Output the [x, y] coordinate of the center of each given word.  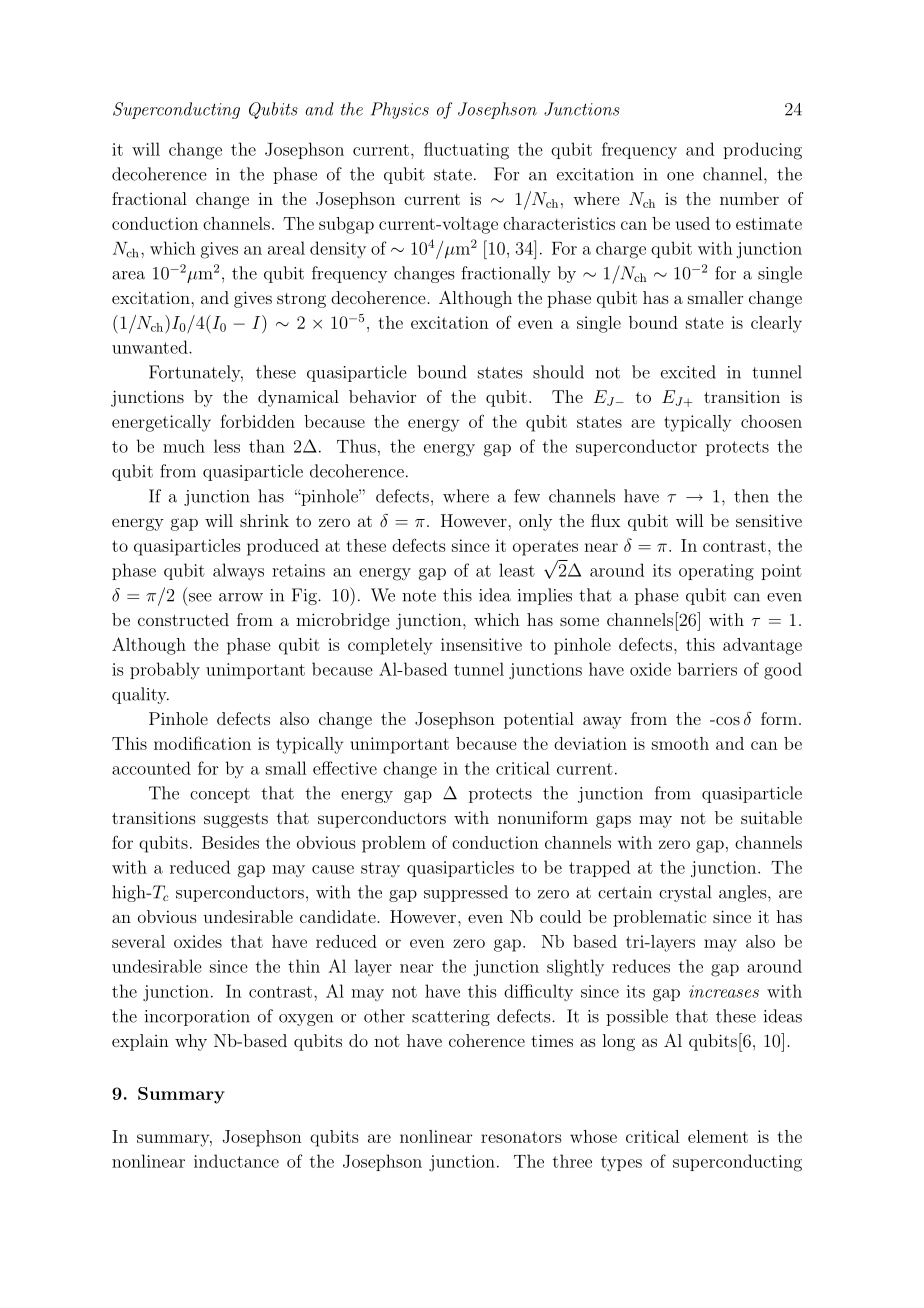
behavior [382, 396]
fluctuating [466, 151]
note [419, 596]
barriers [707, 669]
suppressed [466, 893]
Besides [230, 842]
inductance [236, 1161]
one [680, 176]
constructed [183, 619]
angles [742, 893]
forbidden [257, 421]
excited [688, 372]
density [338, 249]
